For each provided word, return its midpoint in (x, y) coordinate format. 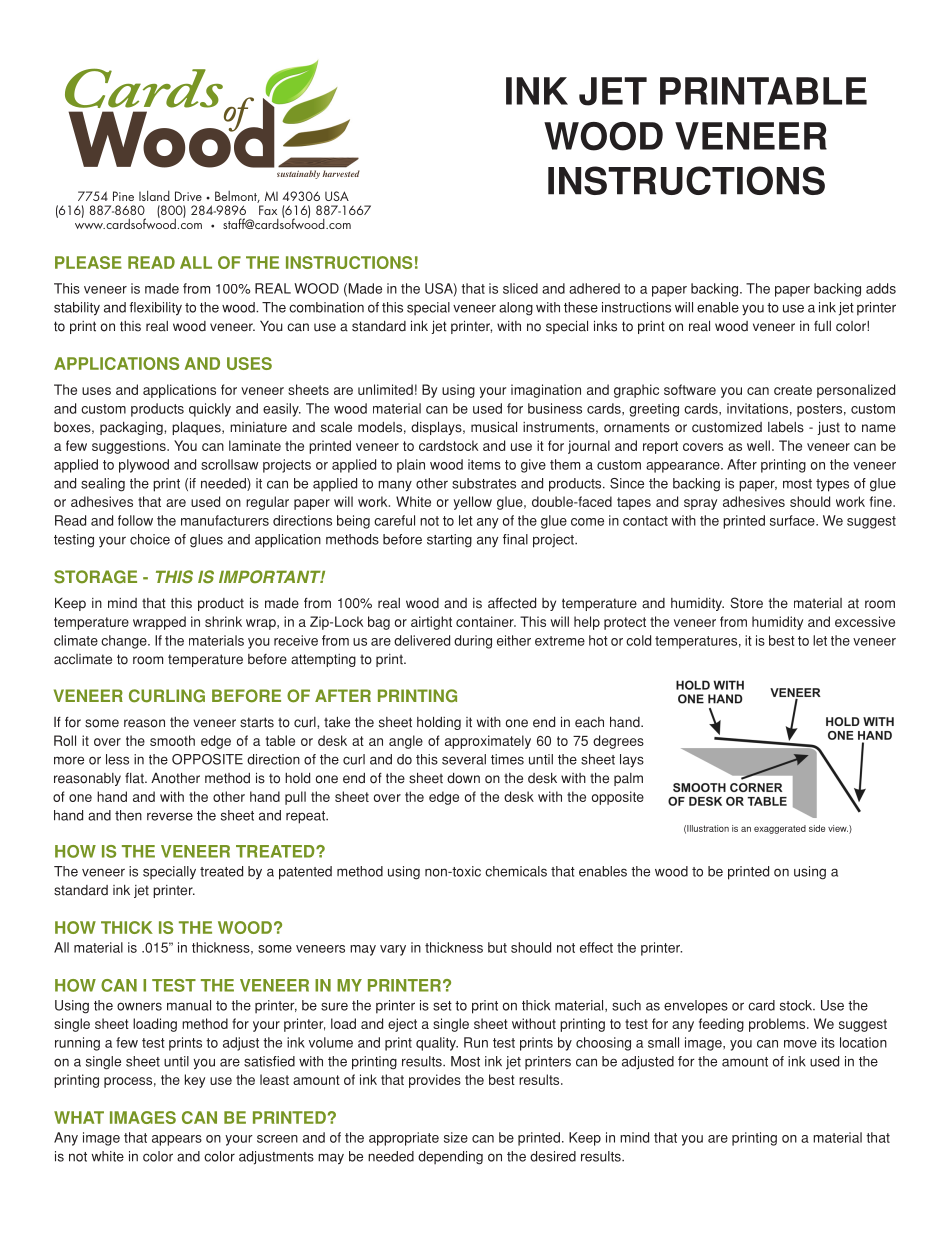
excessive (865, 621)
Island (154, 195)
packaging (132, 428)
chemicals (516, 871)
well (758, 445)
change (125, 642)
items (484, 464)
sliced (520, 288)
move (800, 1044)
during (473, 642)
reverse (170, 816)
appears (177, 1140)
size (456, 1137)
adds (881, 288)
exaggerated (780, 829)
